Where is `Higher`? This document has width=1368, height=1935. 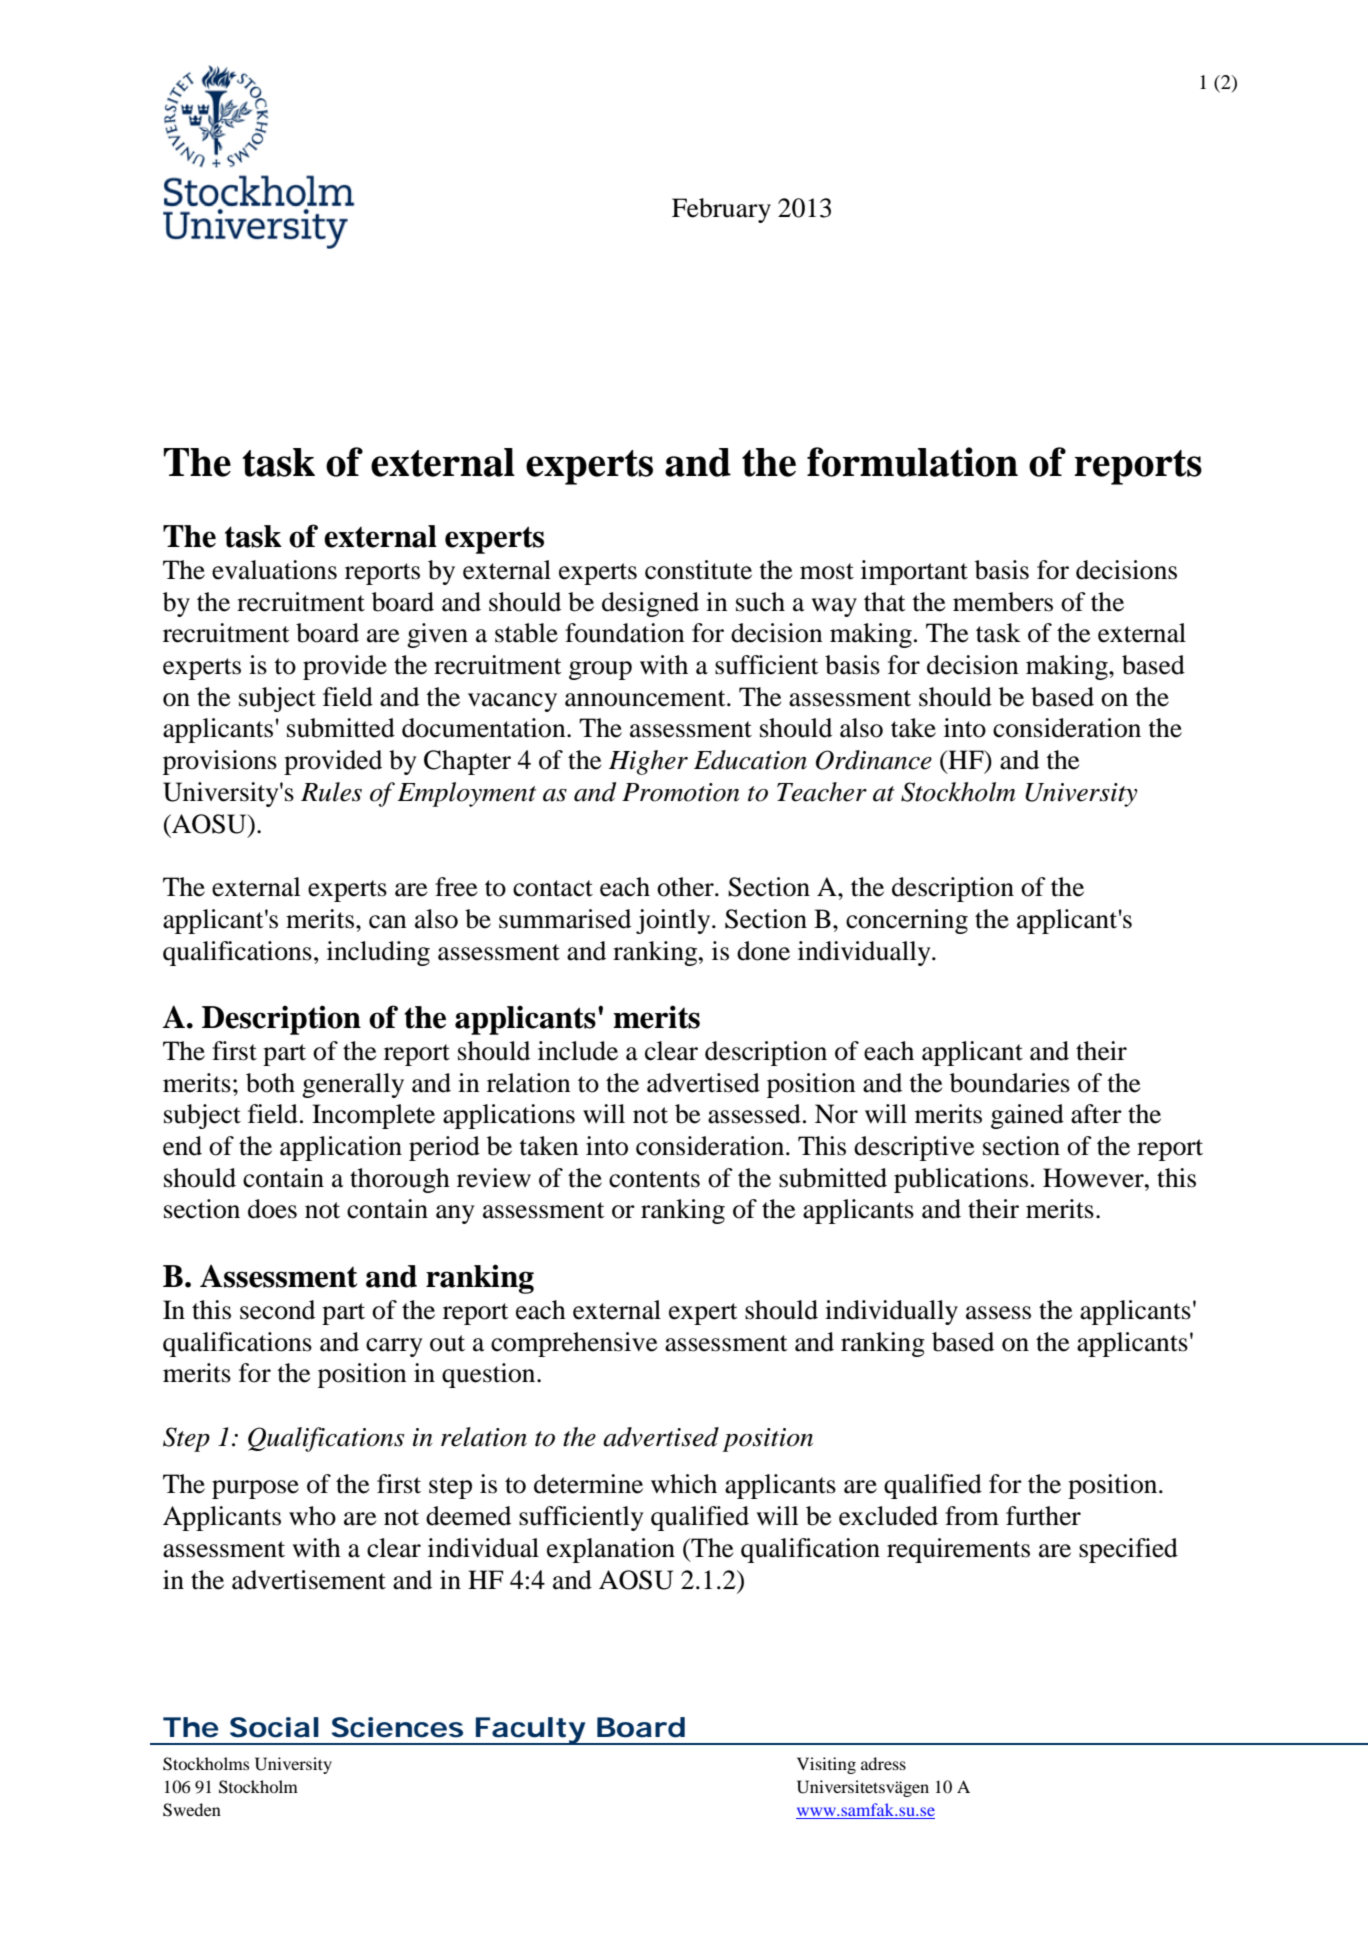
Higher is located at coordinates (648, 762).
